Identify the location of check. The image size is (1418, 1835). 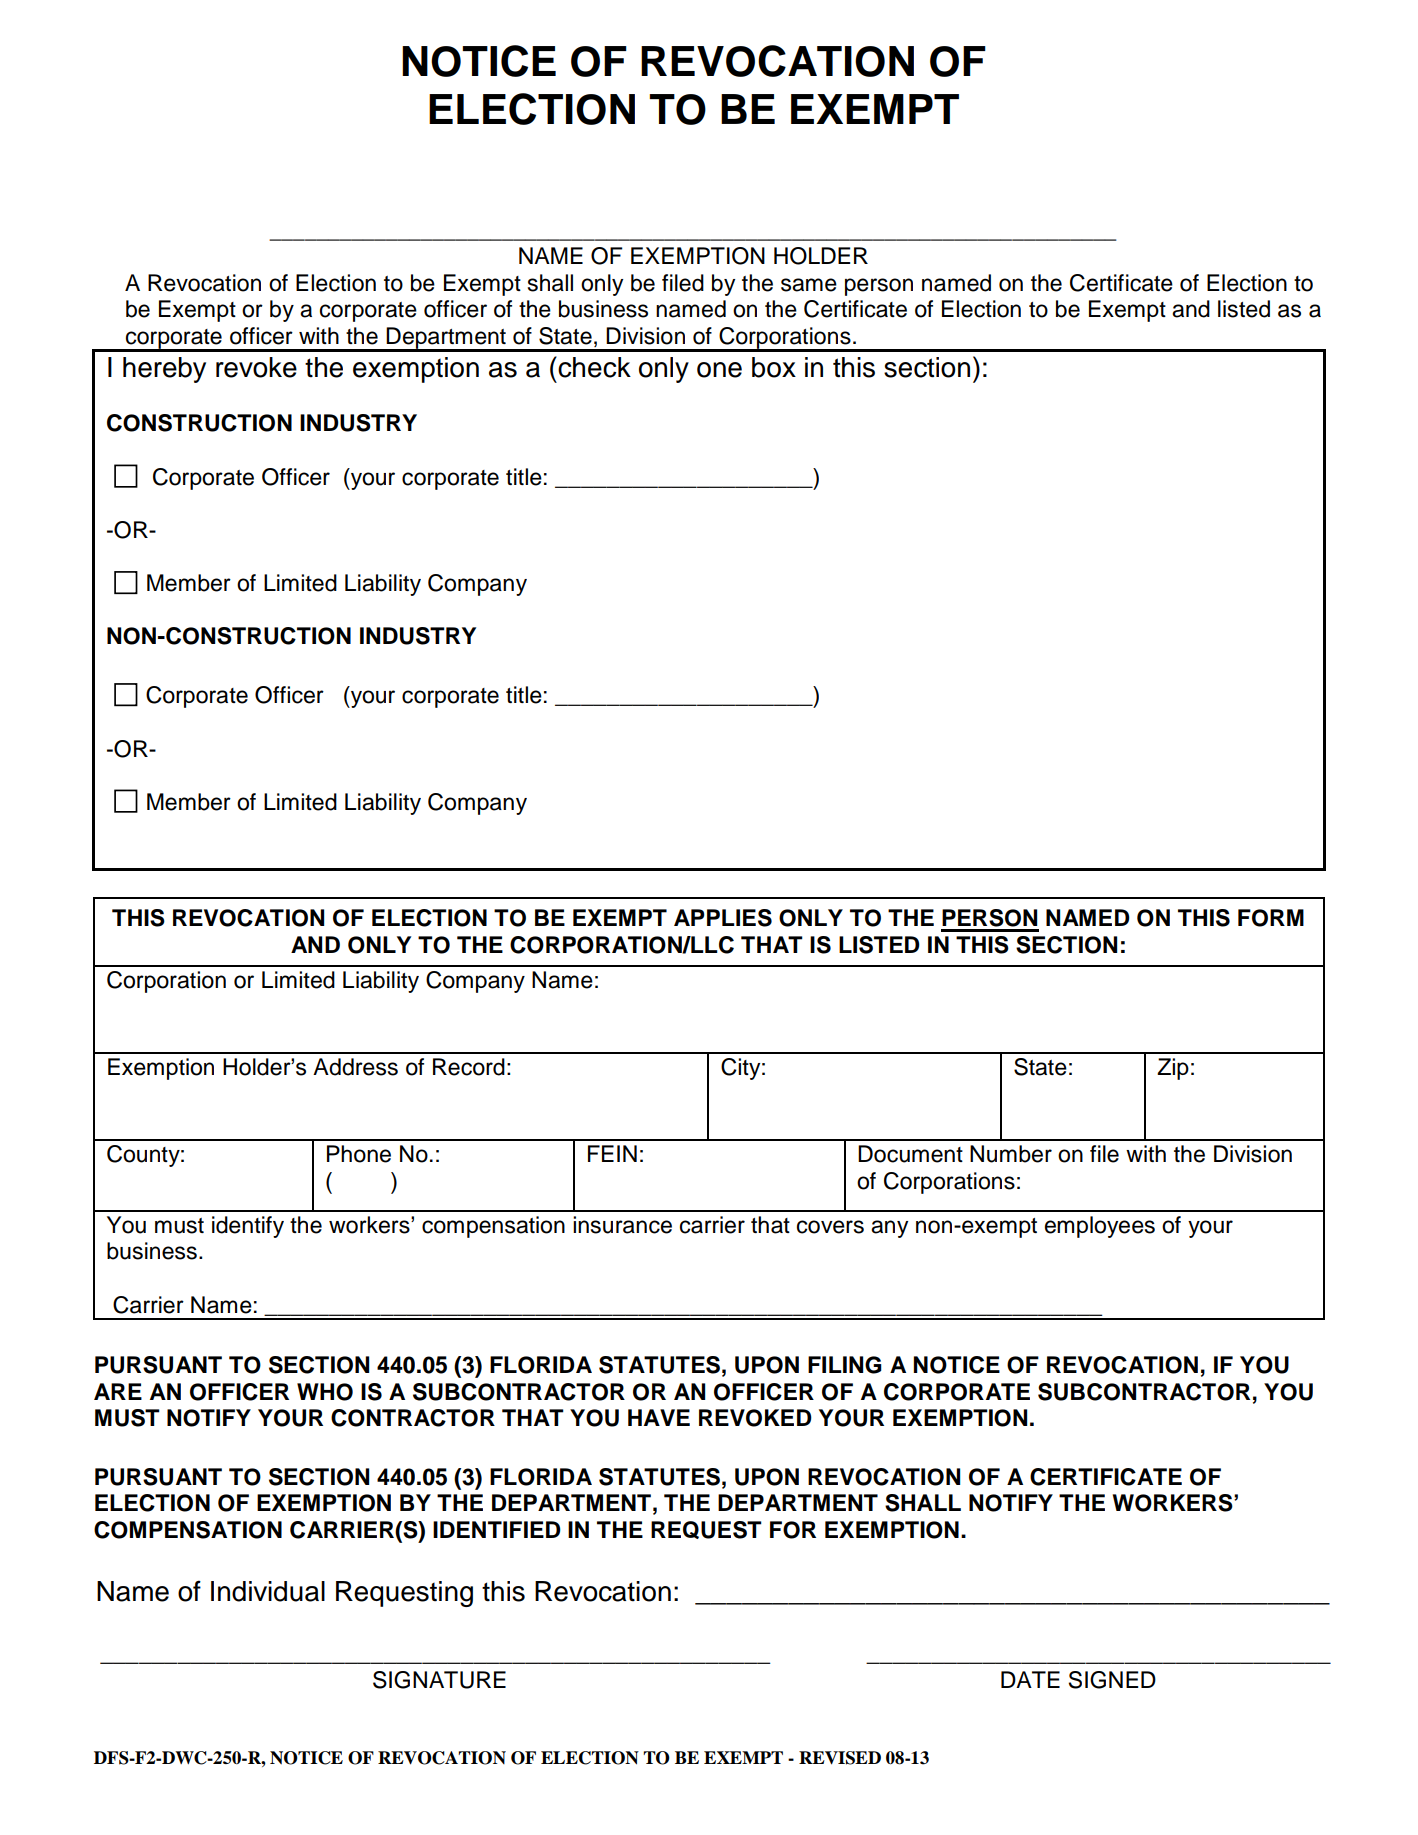
(593, 367).
